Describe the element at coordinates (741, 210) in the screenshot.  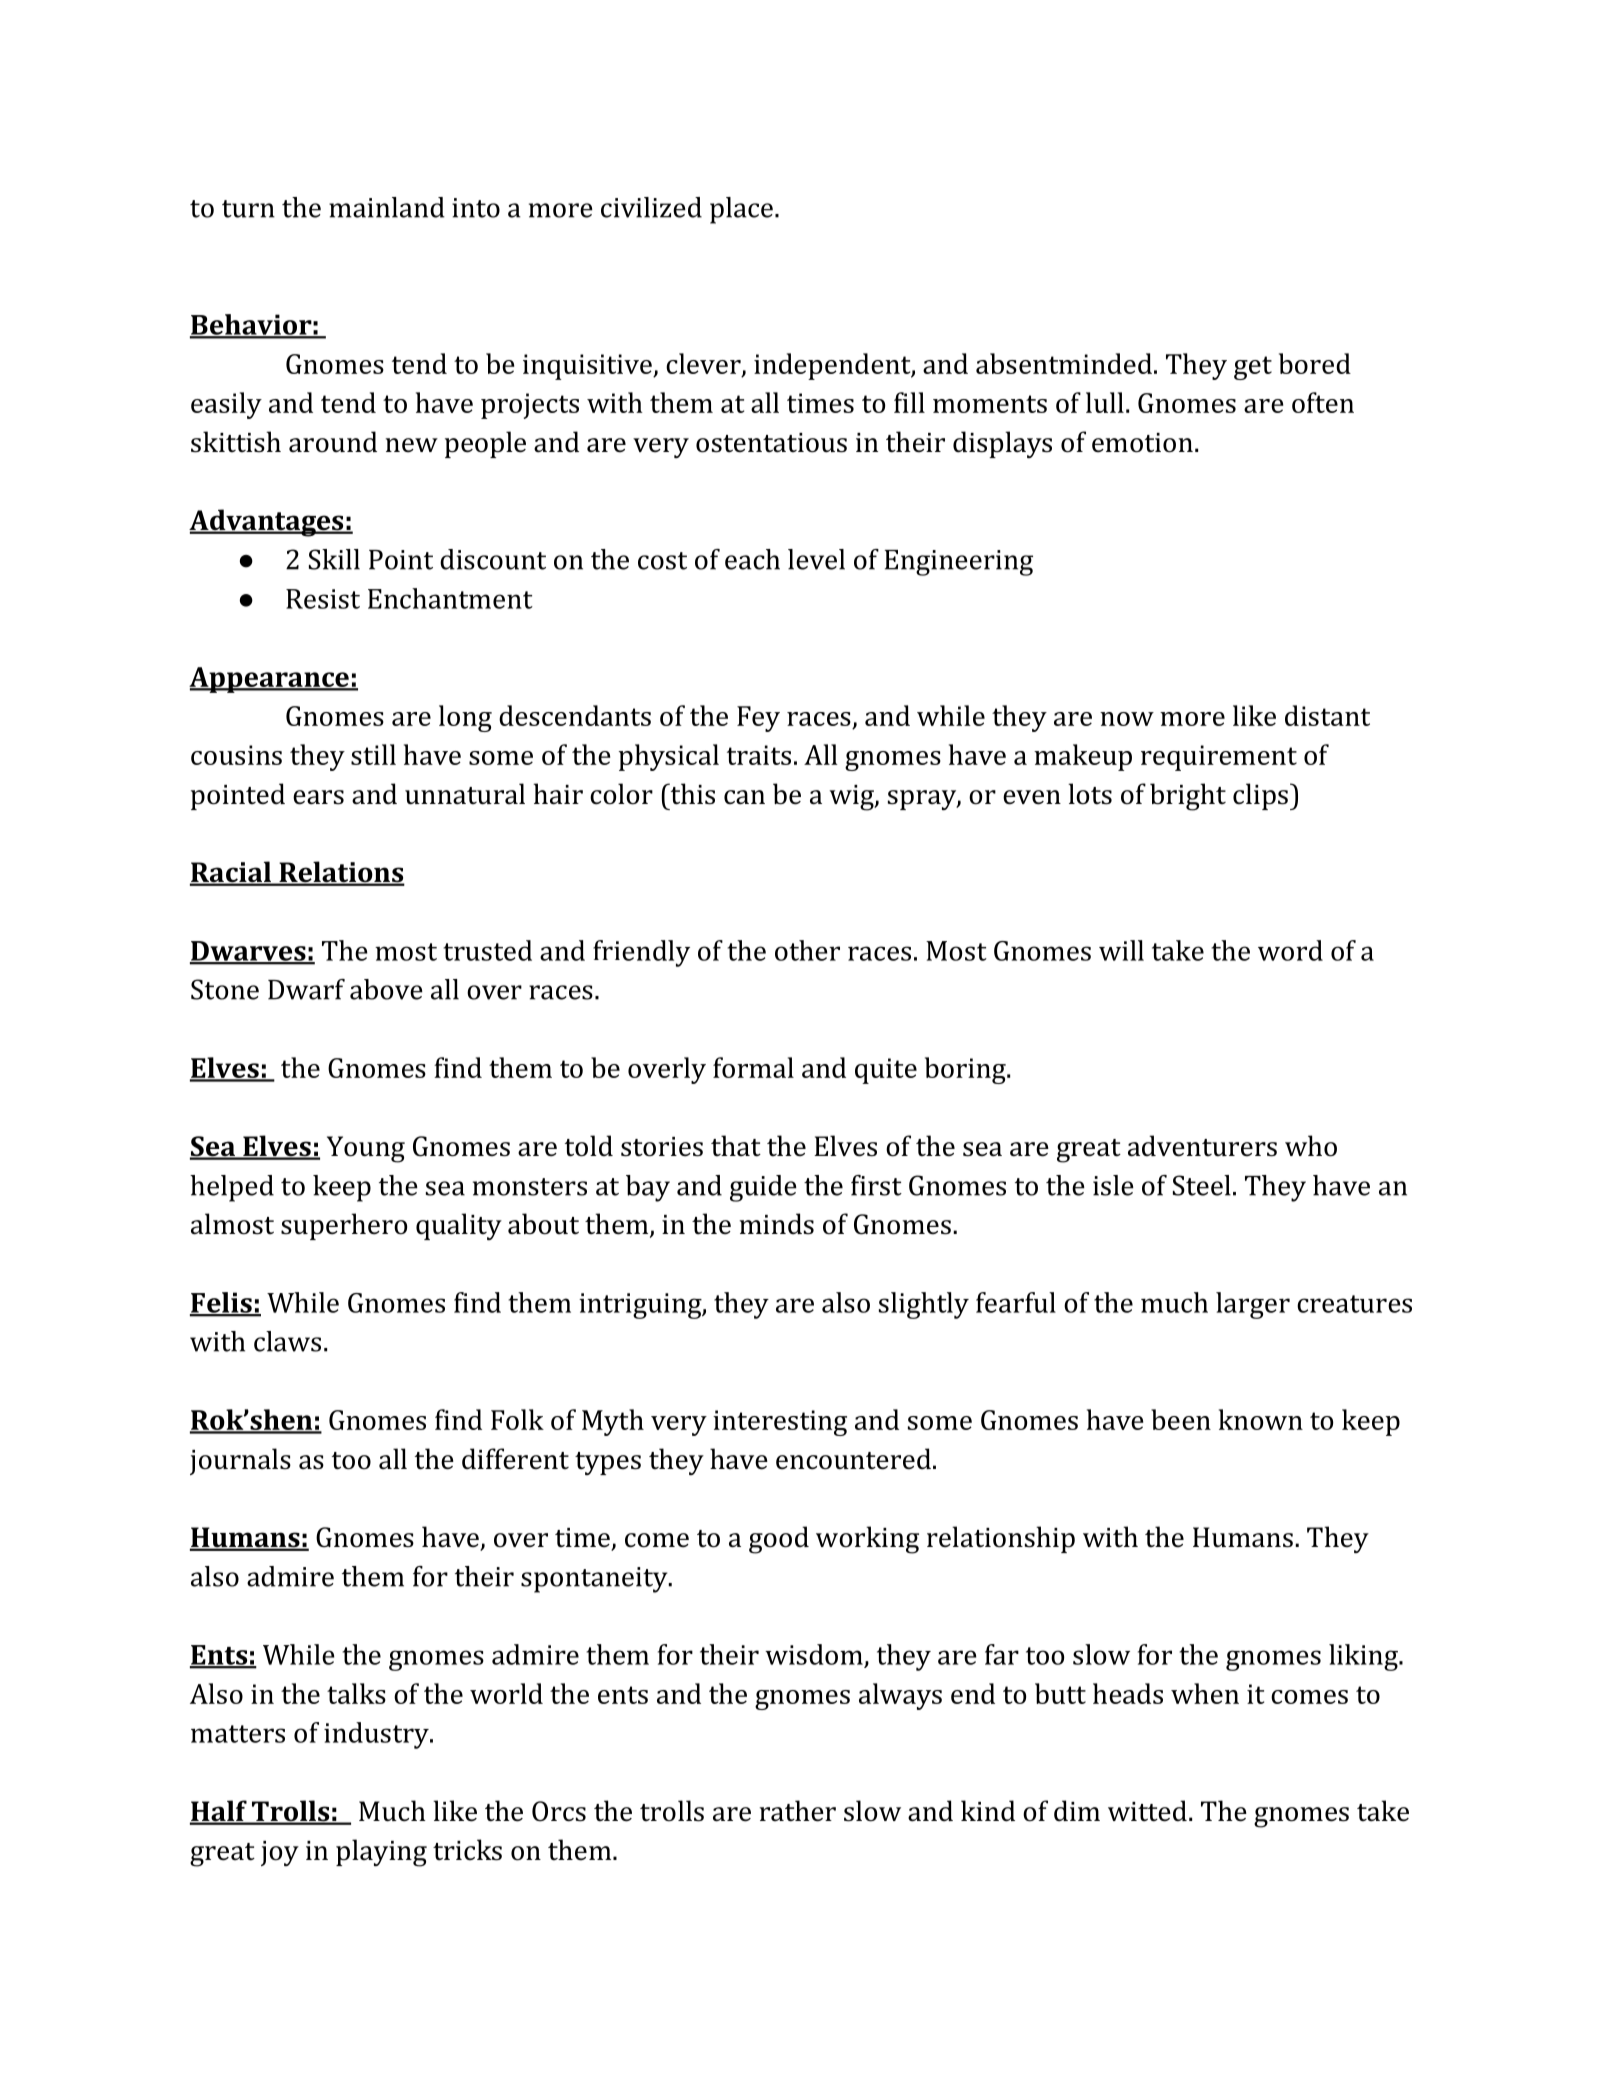
I see `place` at that location.
